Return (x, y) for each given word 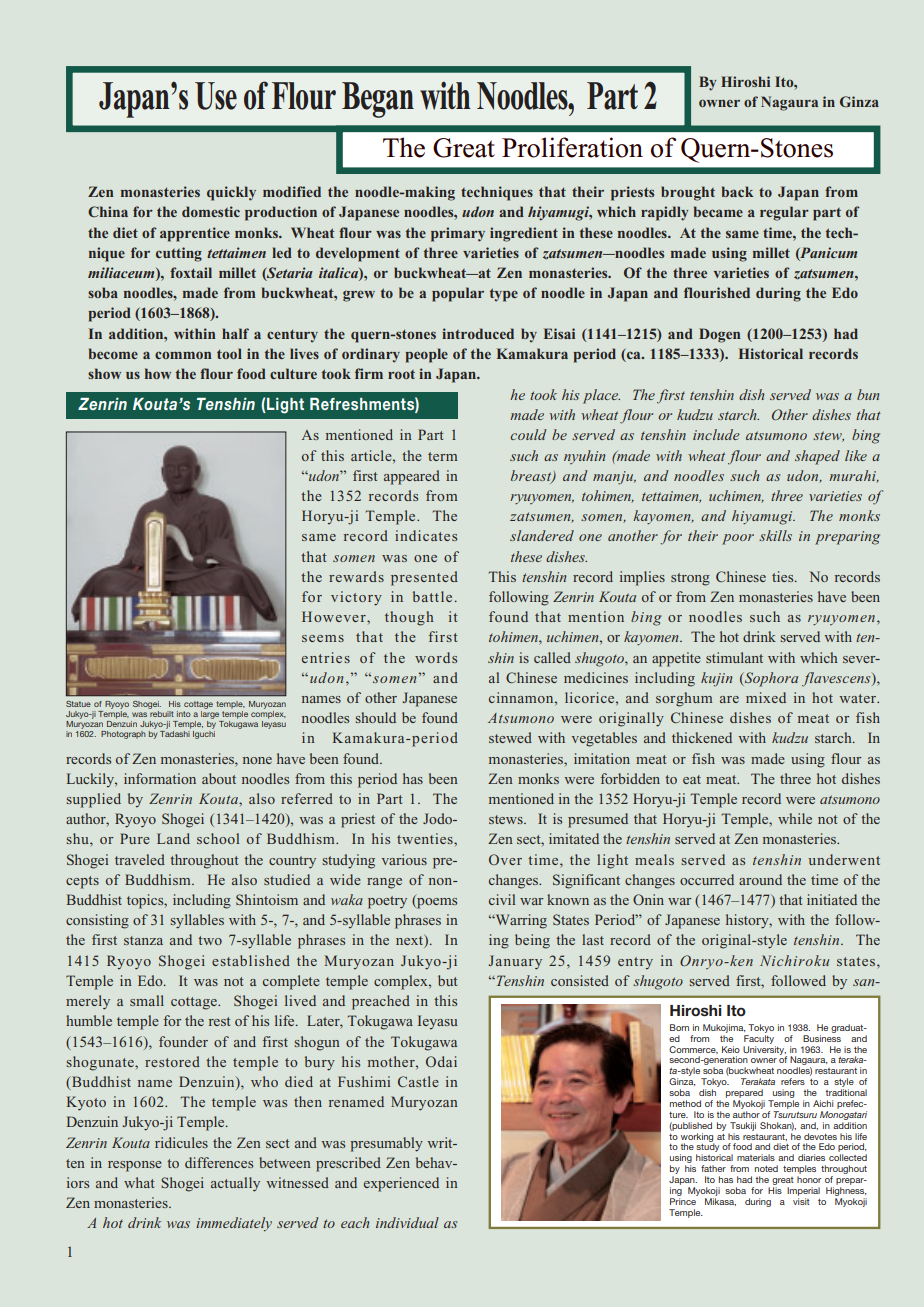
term (443, 456)
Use (216, 96)
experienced (401, 1184)
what (139, 1182)
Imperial (803, 1191)
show (104, 373)
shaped (817, 457)
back (738, 191)
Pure (135, 838)
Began (378, 100)
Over (505, 859)
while (795, 818)
